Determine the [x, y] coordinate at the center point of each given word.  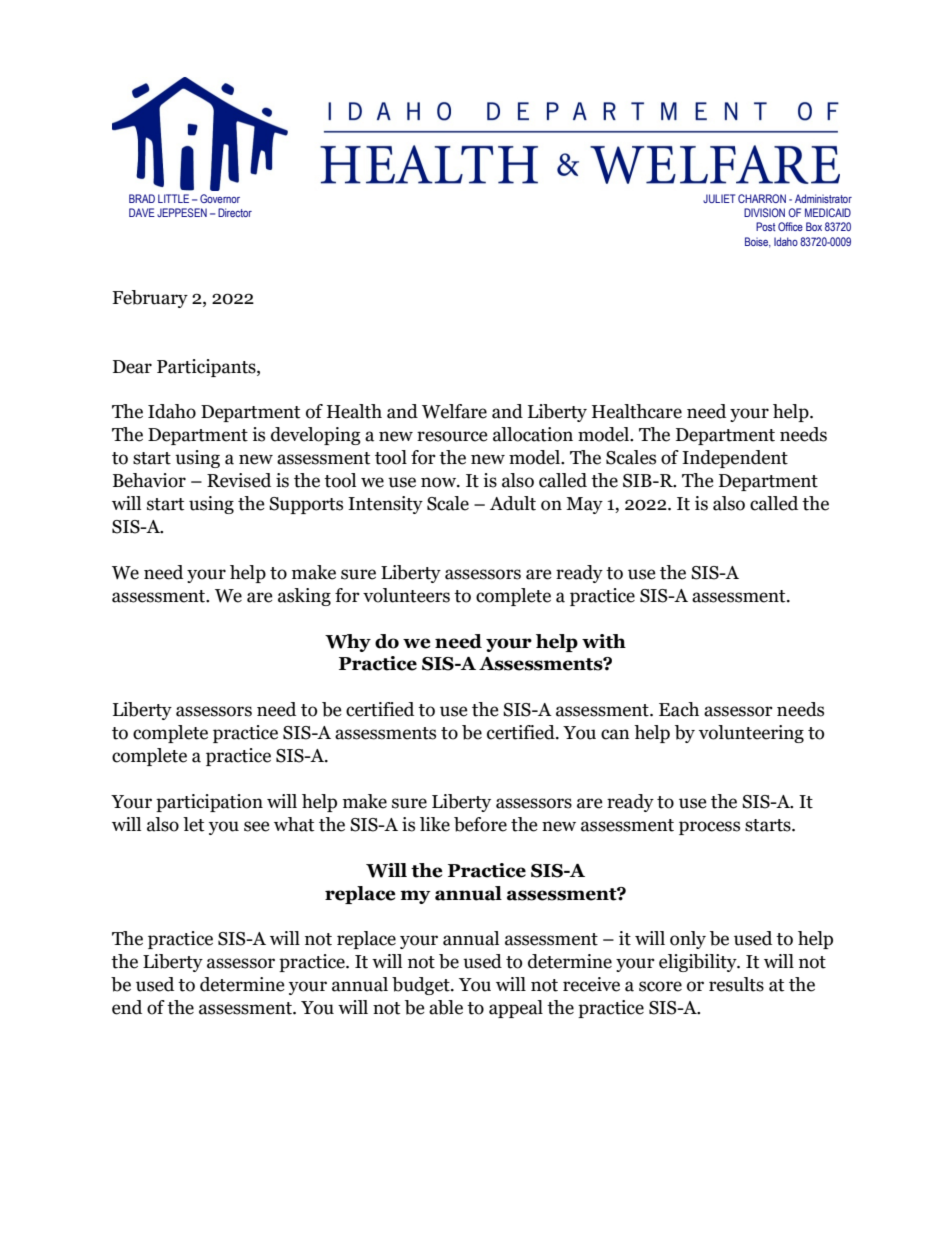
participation [209, 803]
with [604, 641]
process [709, 828]
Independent [735, 459]
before [480, 824]
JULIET [719, 198]
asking [304, 597]
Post [766, 226]
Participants [207, 368]
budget [422, 986]
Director [235, 212]
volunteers [406, 595]
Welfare [454, 411]
